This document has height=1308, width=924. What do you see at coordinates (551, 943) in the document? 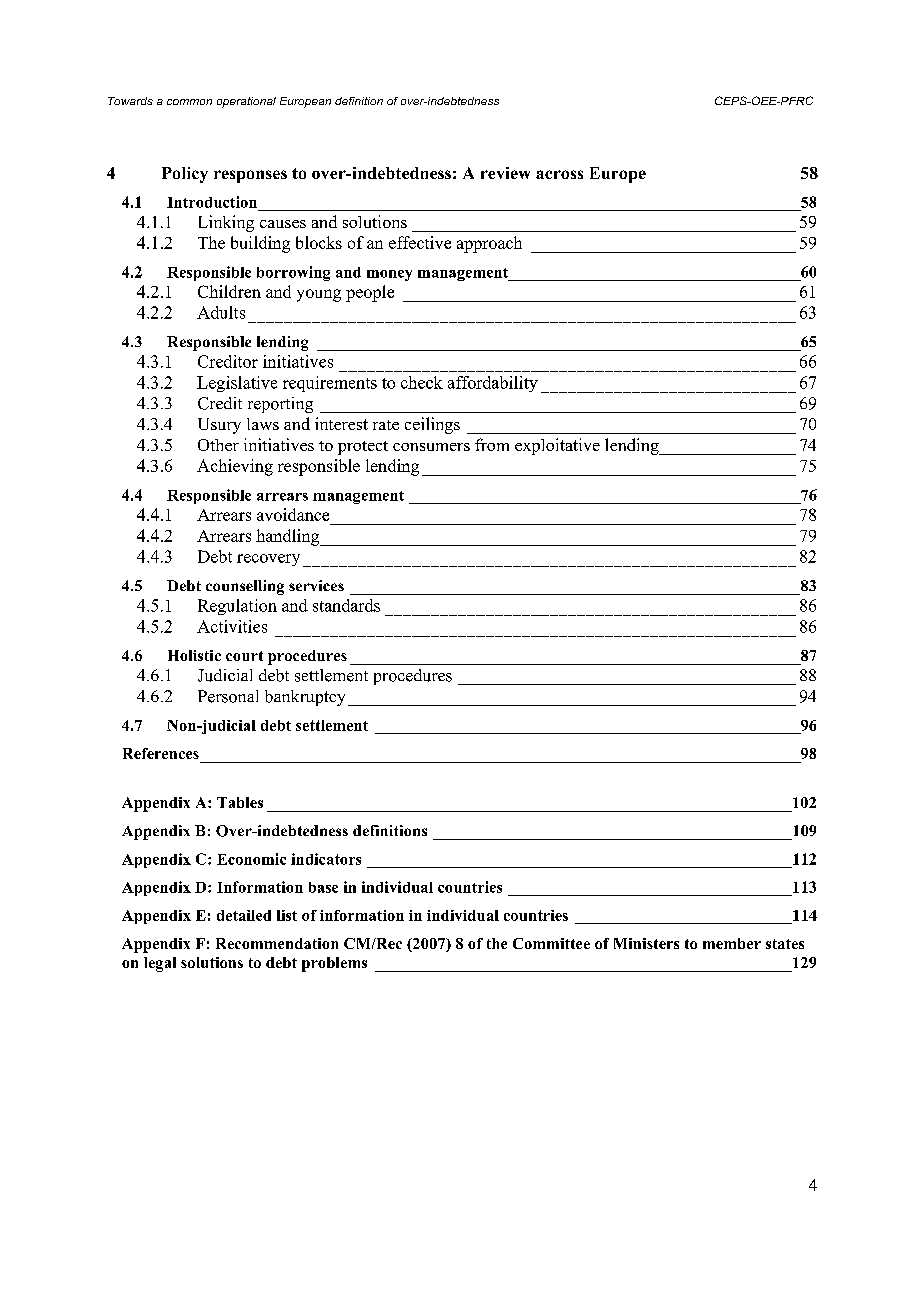
I see `Committee` at bounding box center [551, 943].
